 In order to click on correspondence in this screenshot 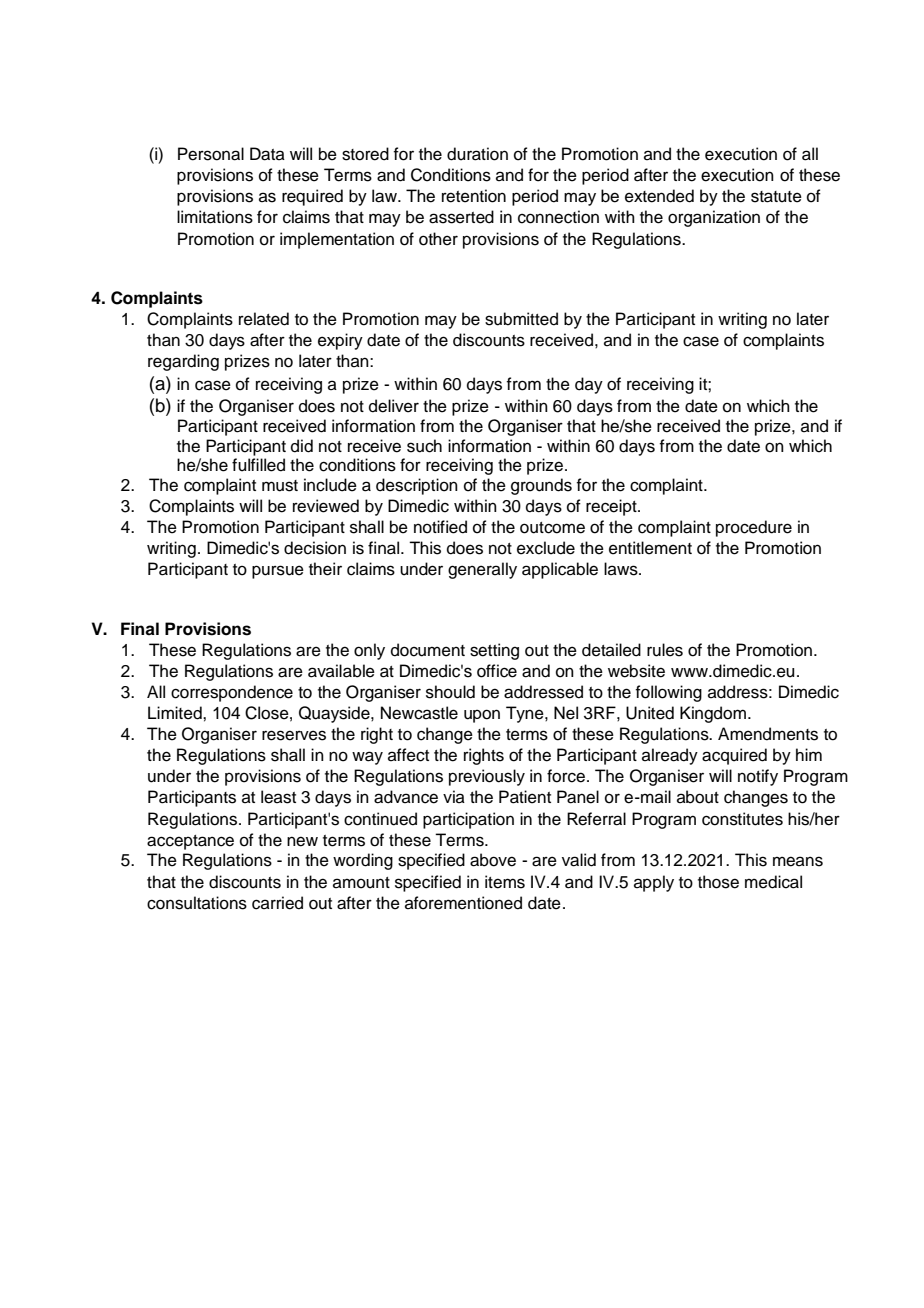, I will do `click(232, 693)`.
